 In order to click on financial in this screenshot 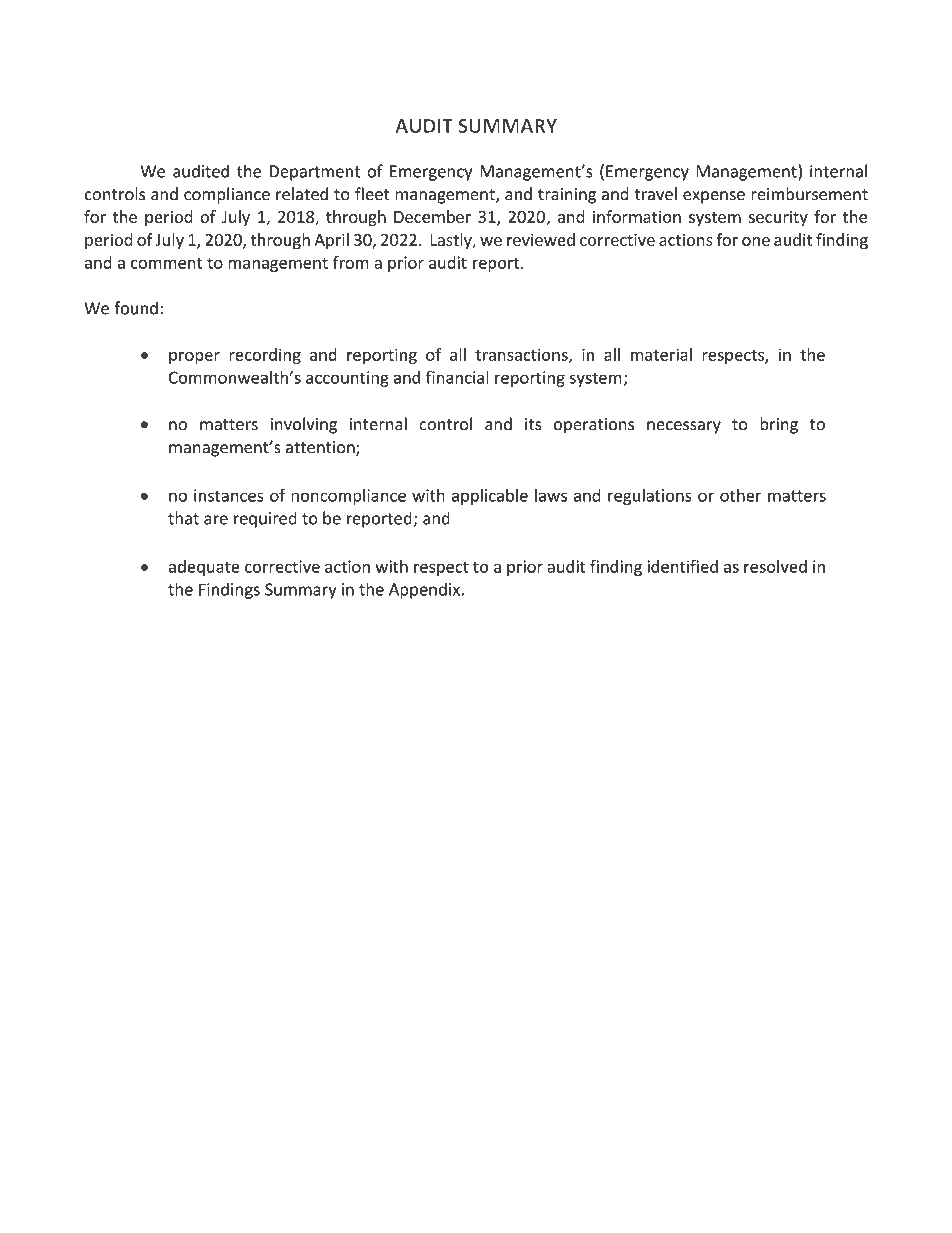, I will do `click(457, 377)`.
